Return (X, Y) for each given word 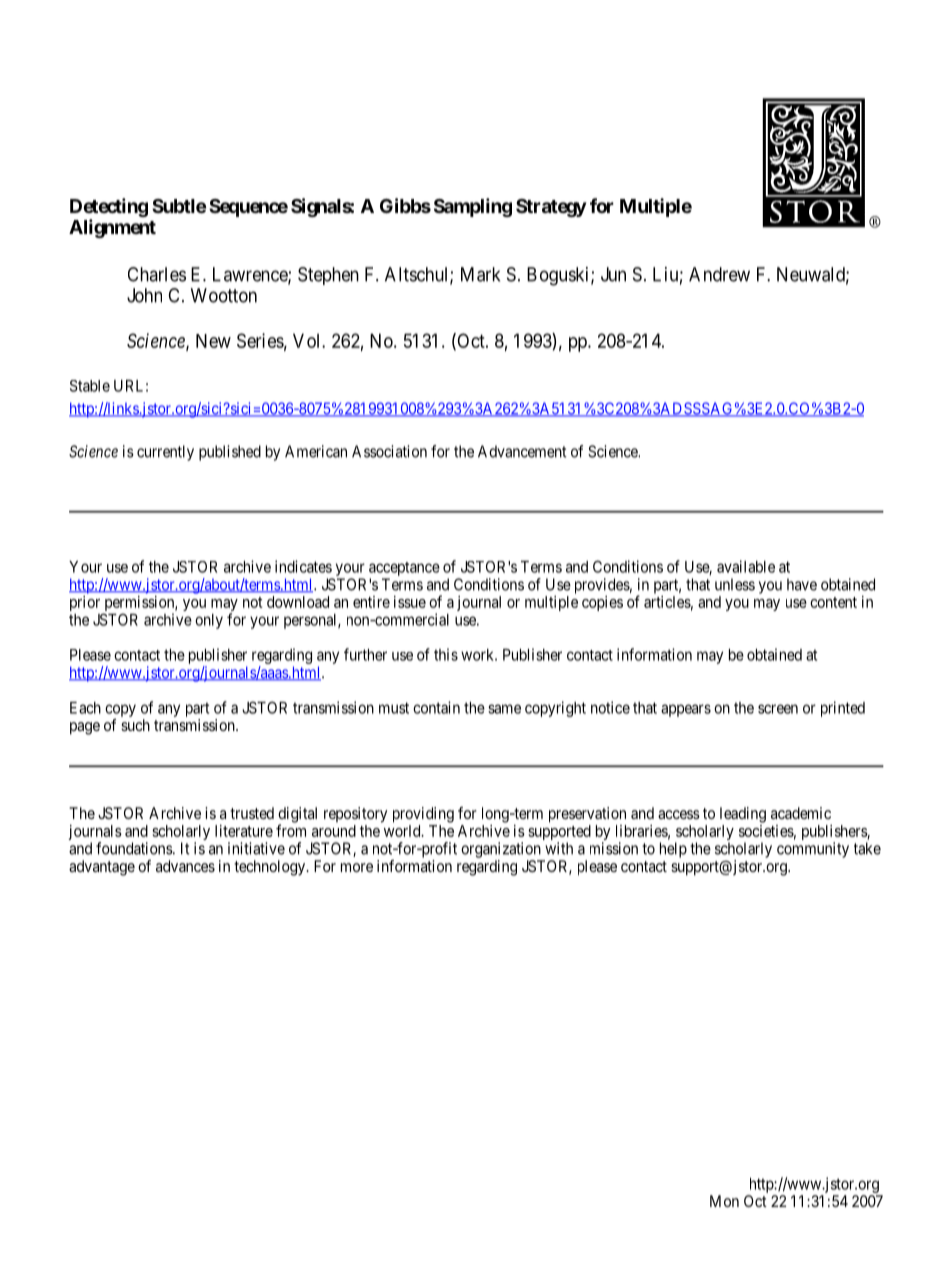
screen (778, 709)
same (504, 709)
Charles (157, 274)
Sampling (473, 207)
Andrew (719, 274)
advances (185, 866)
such (135, 725)
